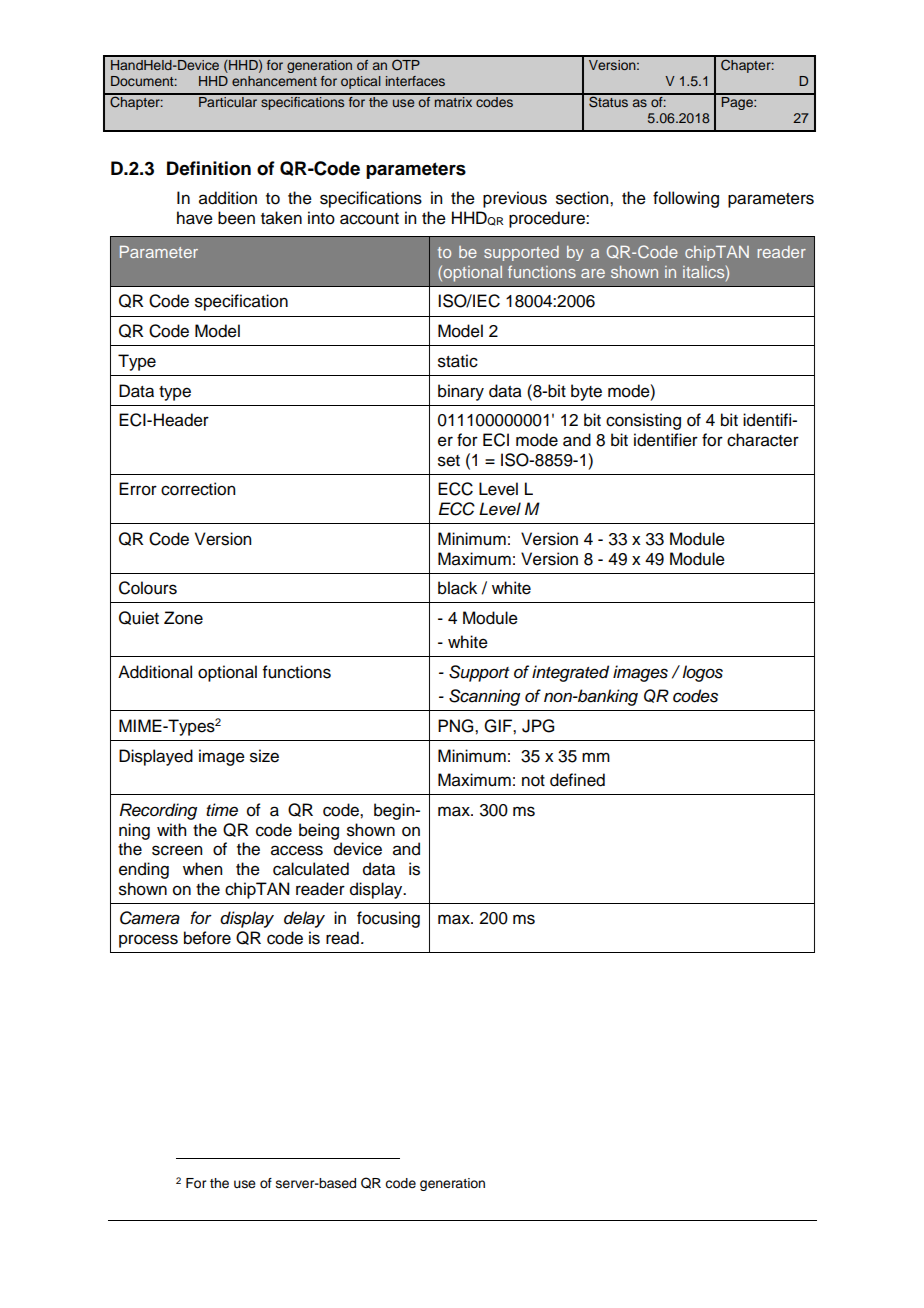  Describe the element at coordinates (686, 199) in the screenshot. I see `following` at that location.
